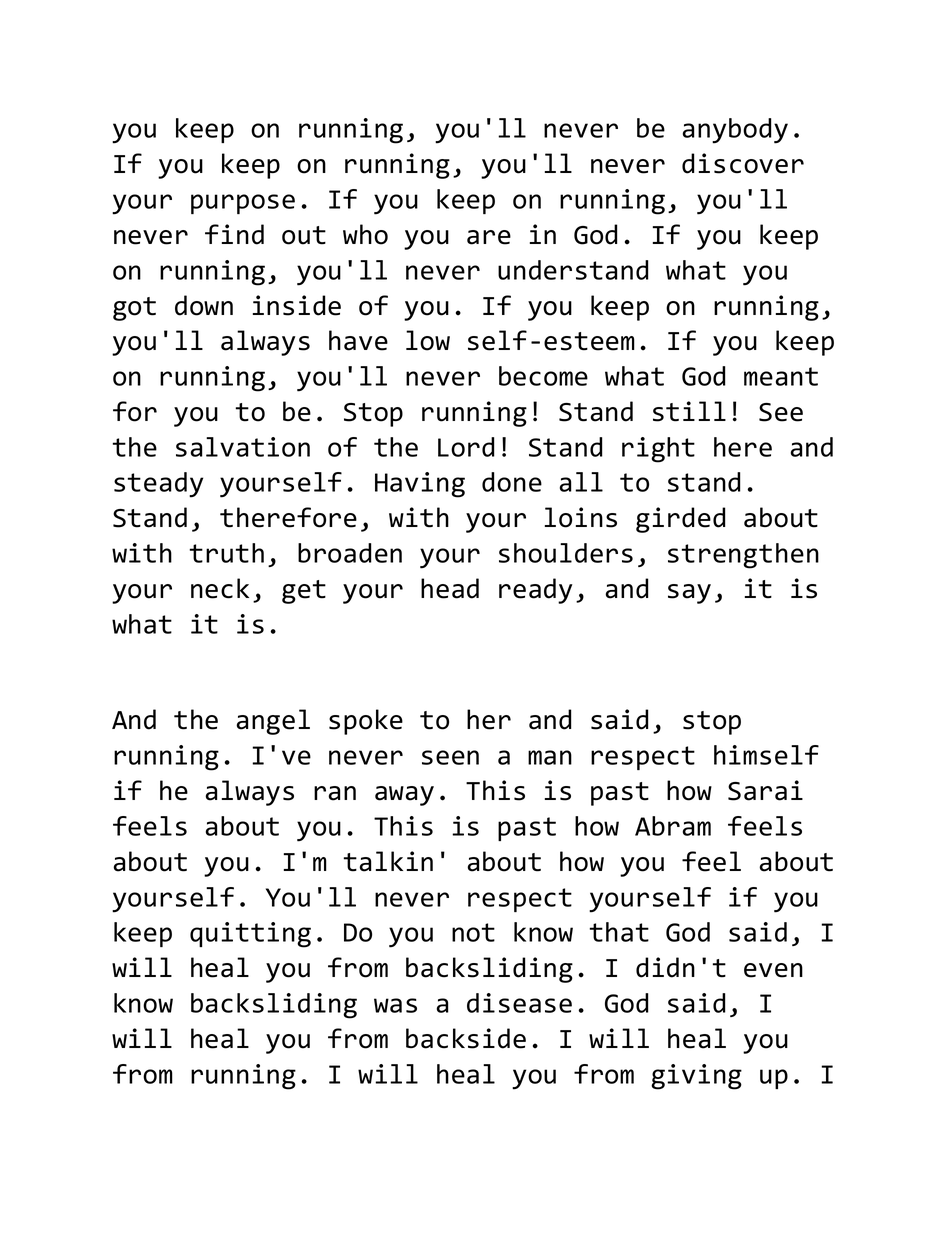 This page has width=952, height=1233. What do you see at coordinates (765, 790) in the page?
I see `Sarai` at bounding box center [765, 790].
